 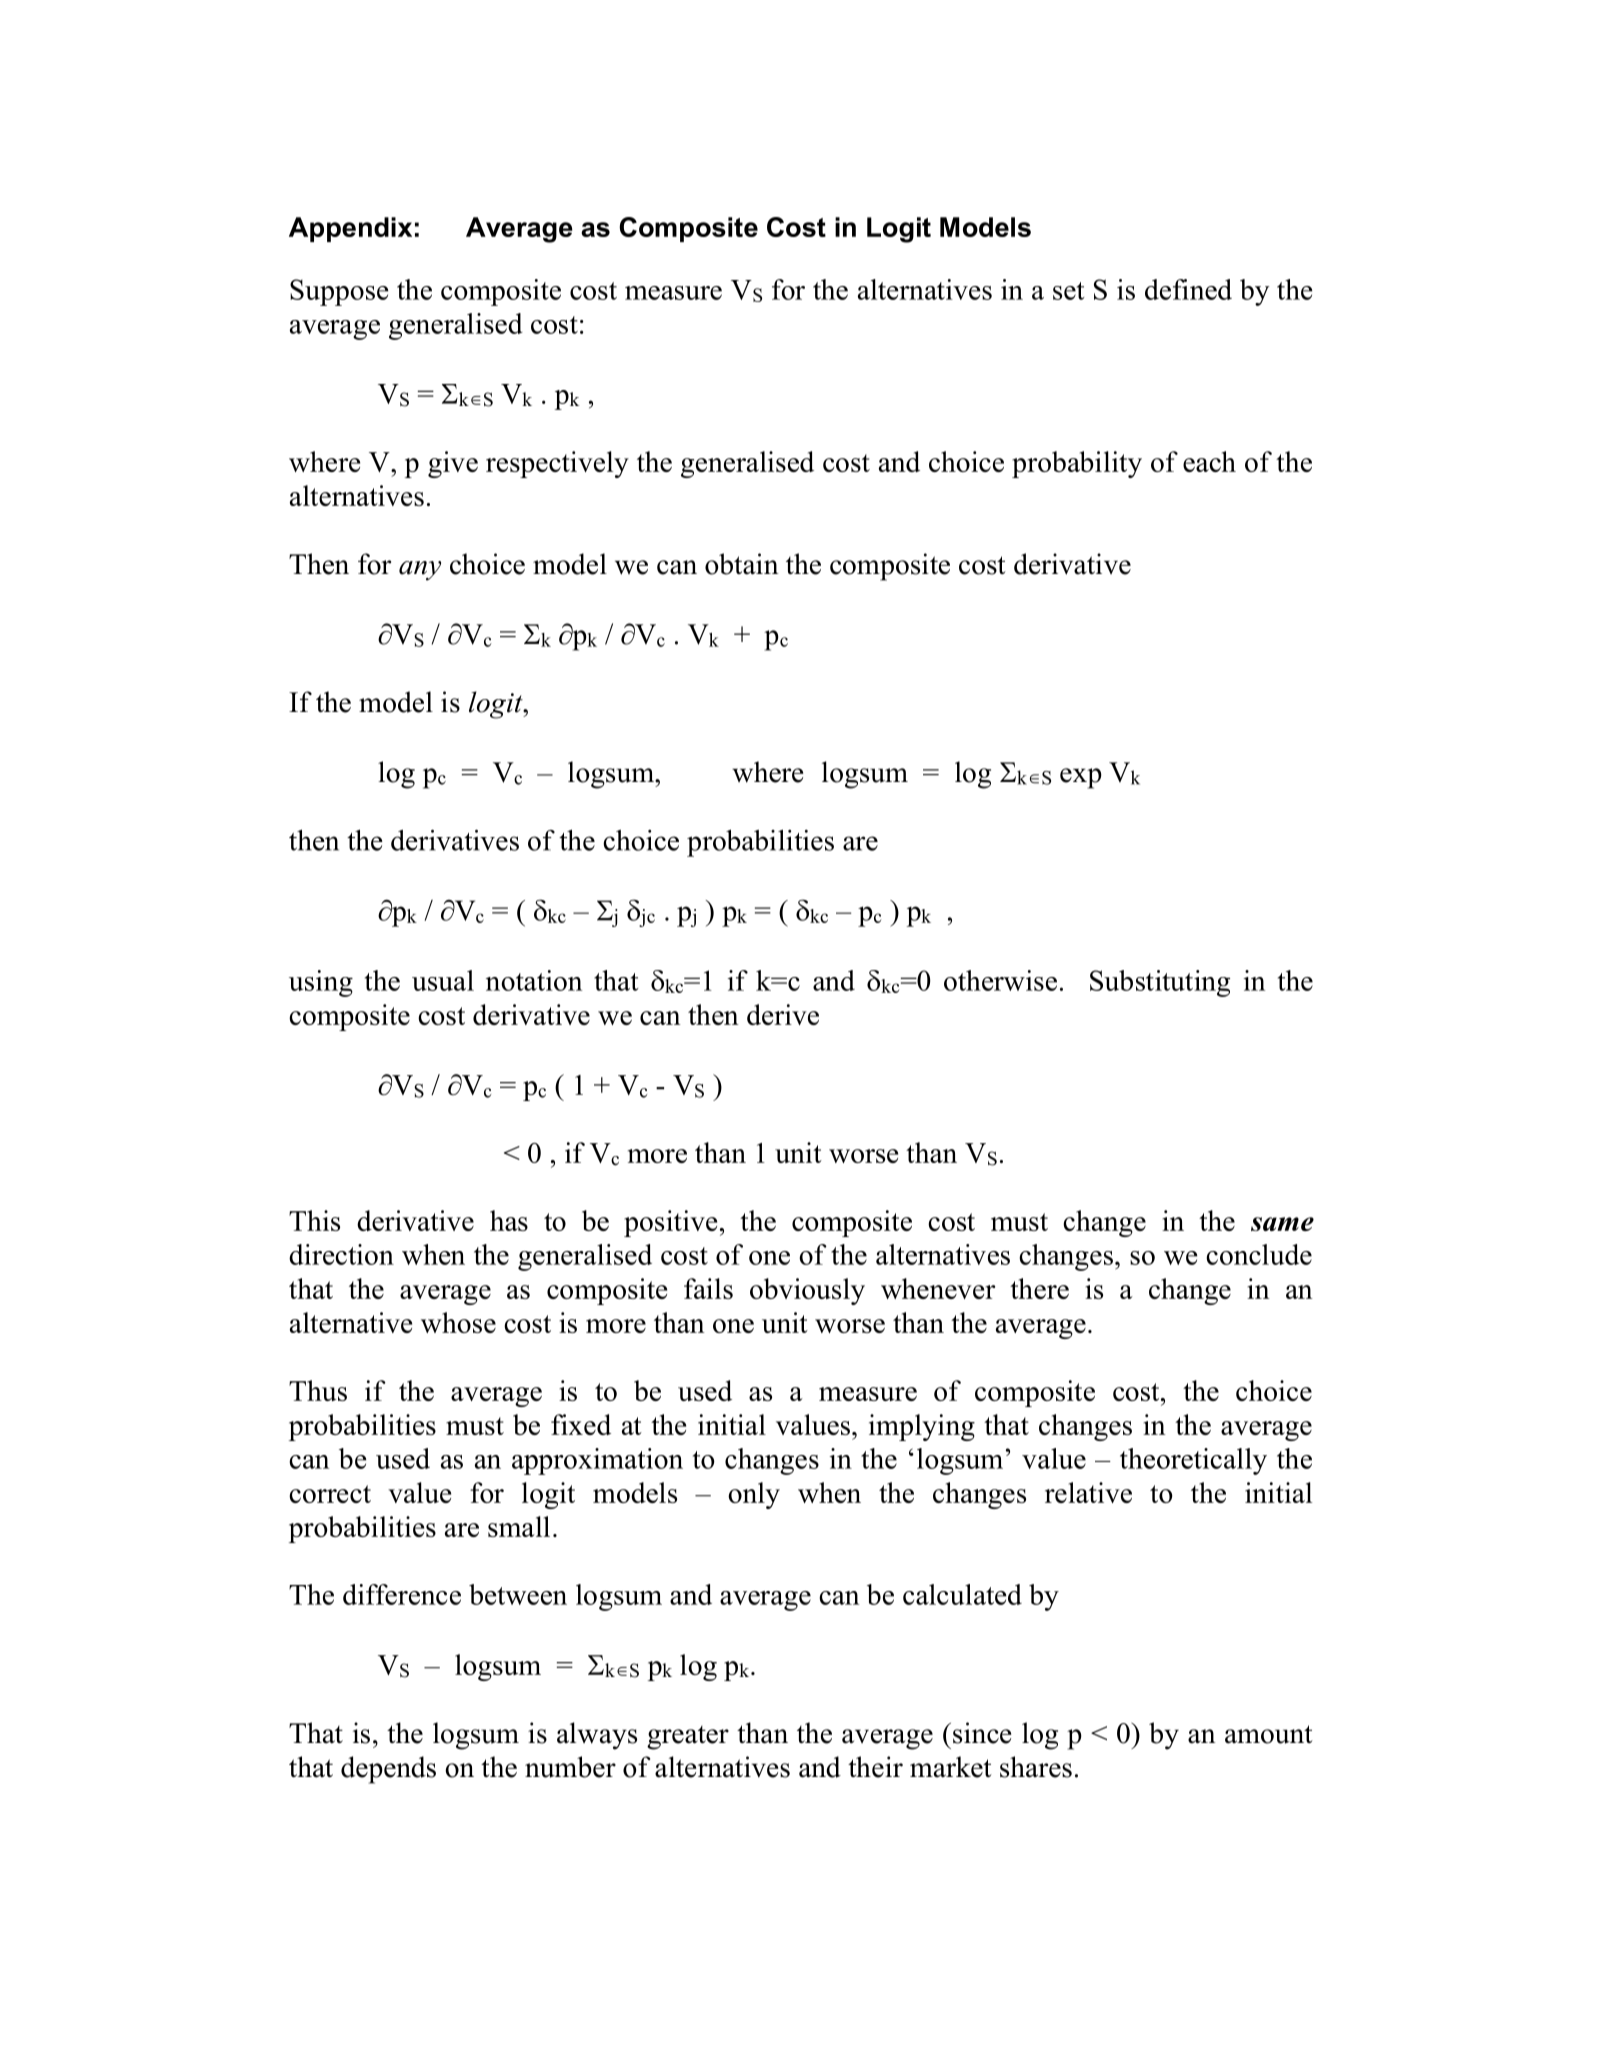 I want to click on depends, so click(x=388, y=1770).
